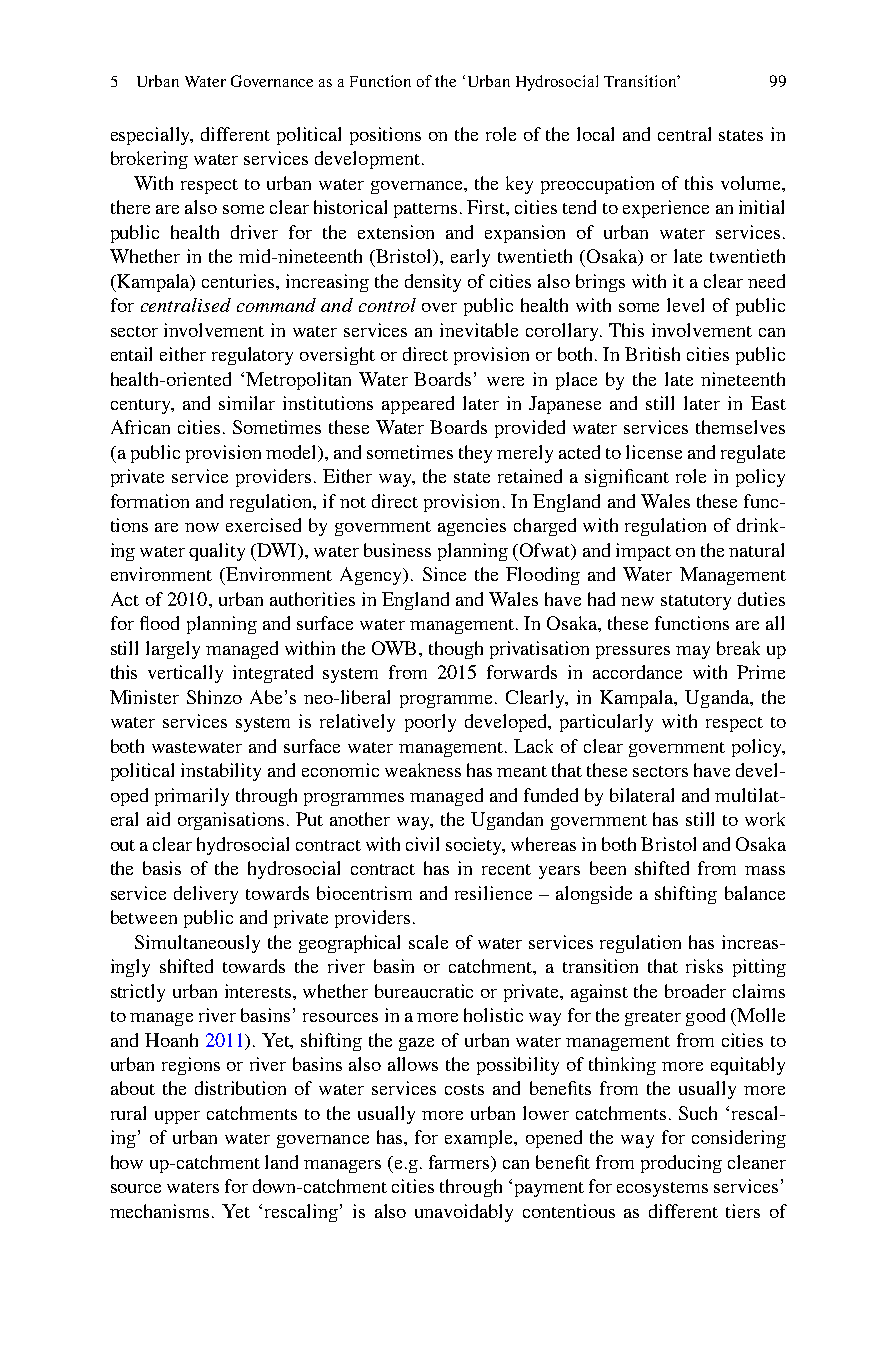 The width and height of the screenshot is (896, 1359). Describe the element at coordinates (149, 160) in the screenshot. I see `brokering` at that location.
